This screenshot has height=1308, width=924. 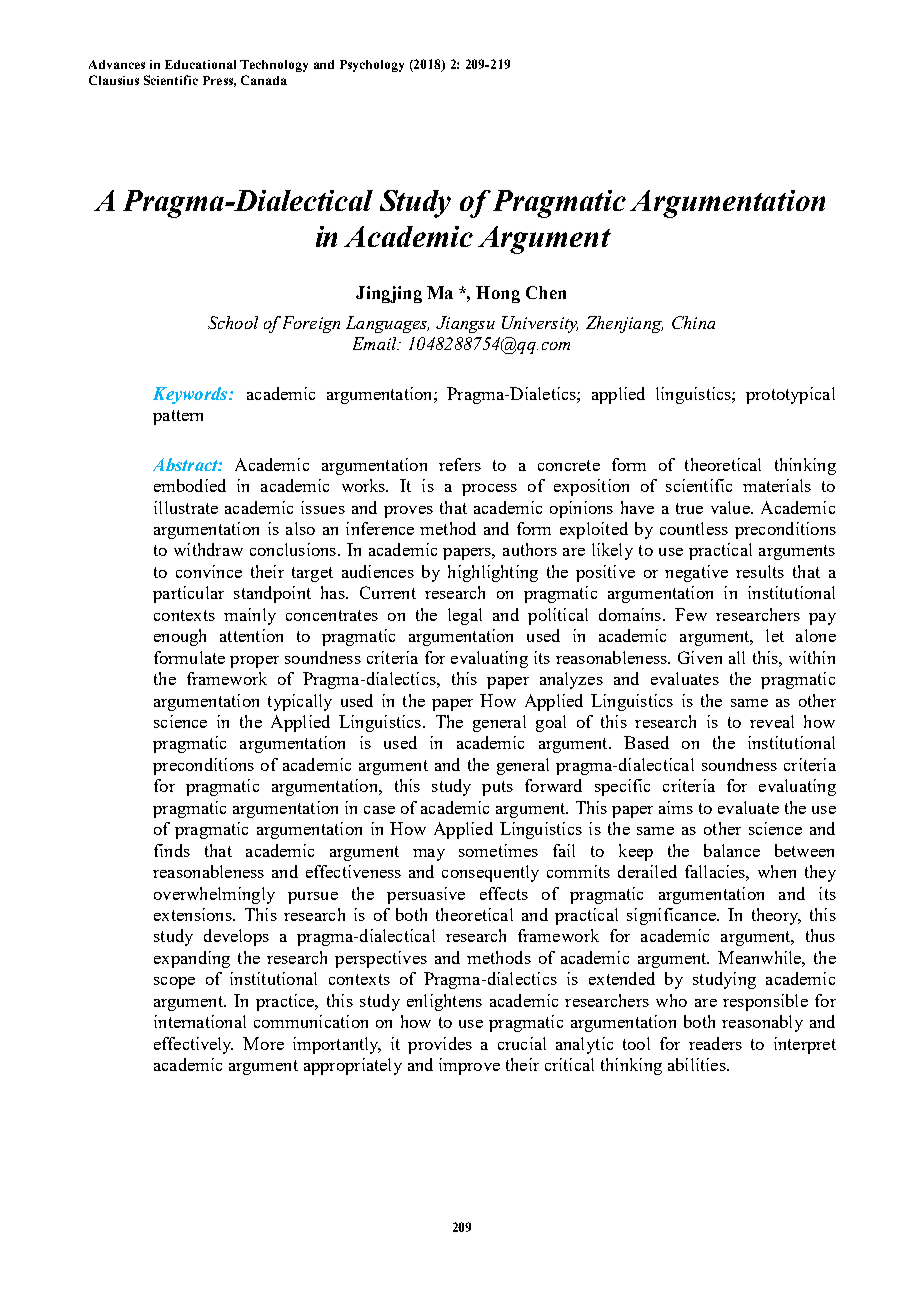 I want to click on highlighting, so click(x=493, y=573).
